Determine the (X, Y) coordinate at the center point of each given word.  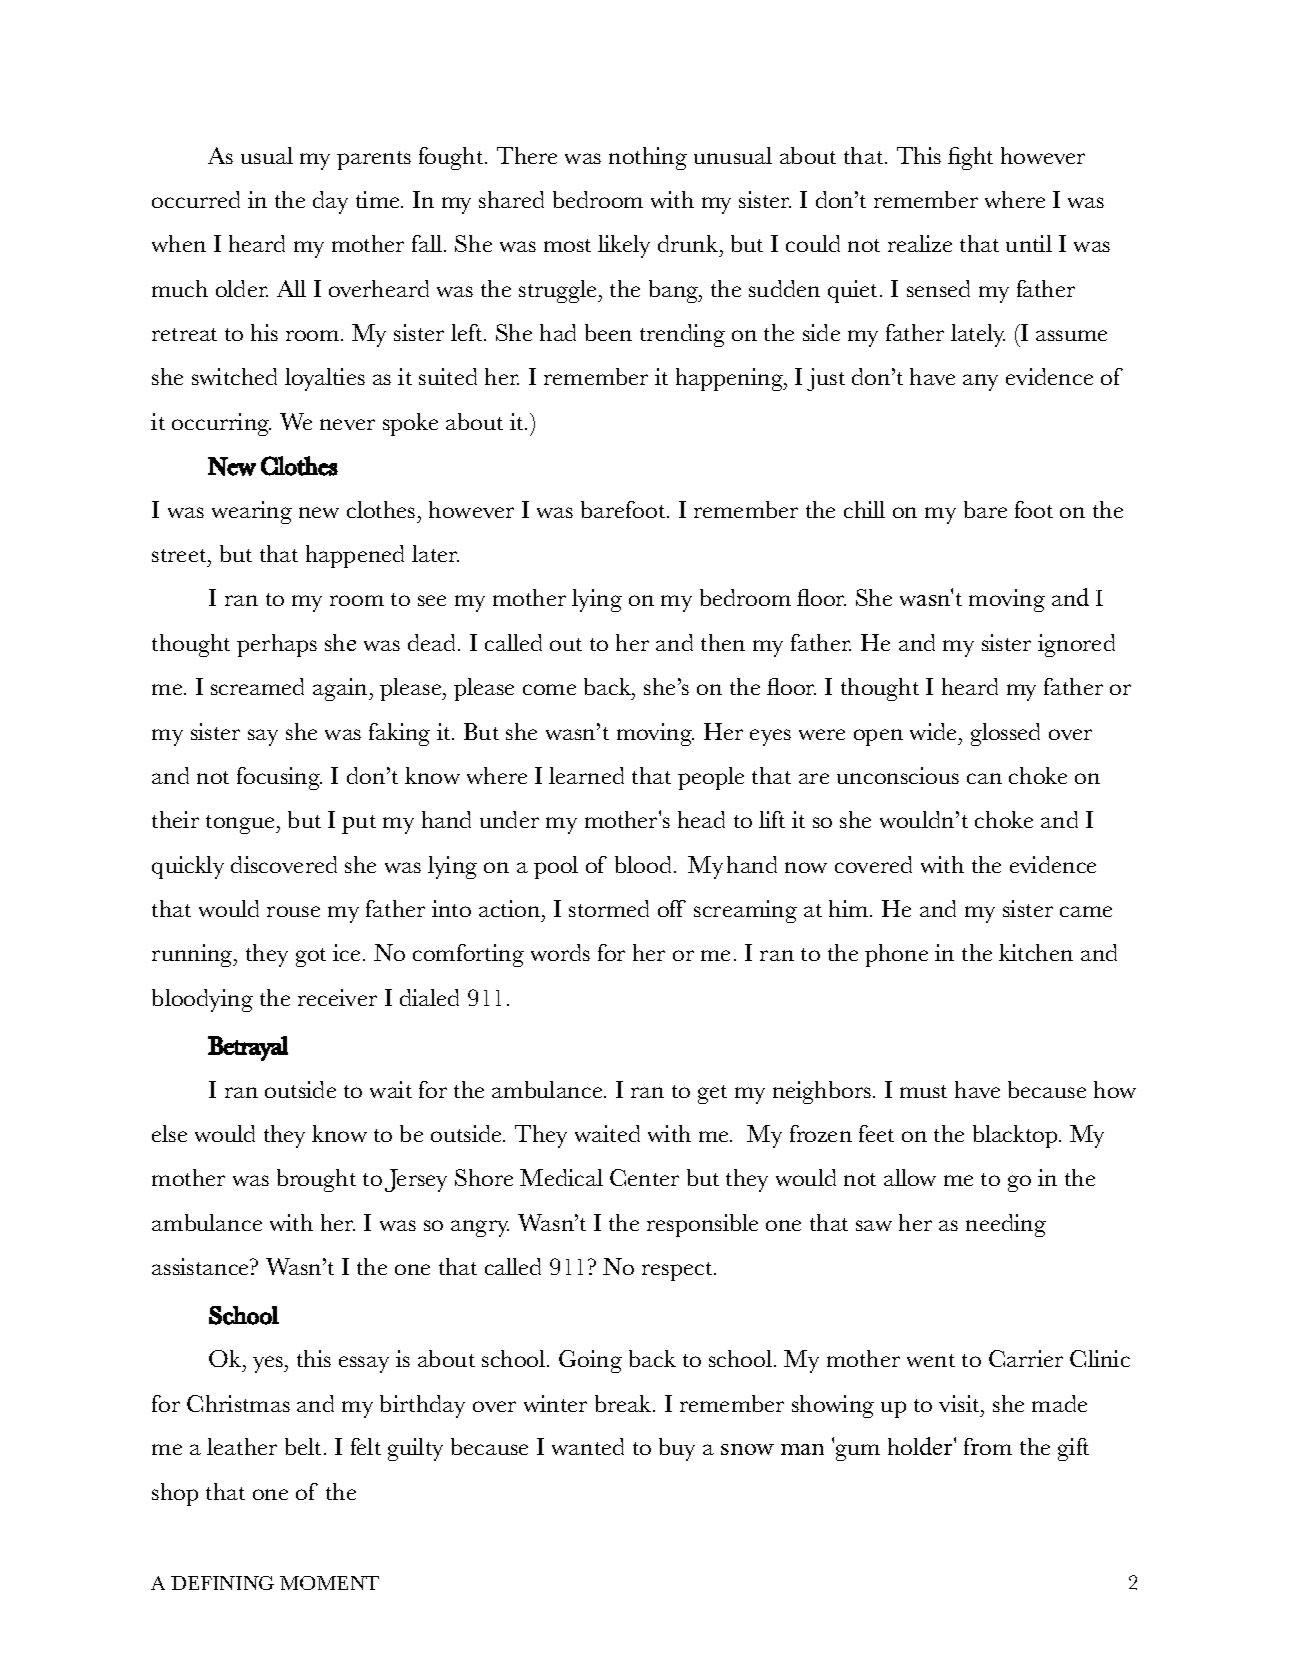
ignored (1076, 645)
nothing (648, 158)
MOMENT (329, 1583)
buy (677, 1449)
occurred (196, 199)
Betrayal (248, 1048)
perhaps (277, 645)
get (712, 1094)
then (723, 642)
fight (970, 158)
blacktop (1016, 1136)
